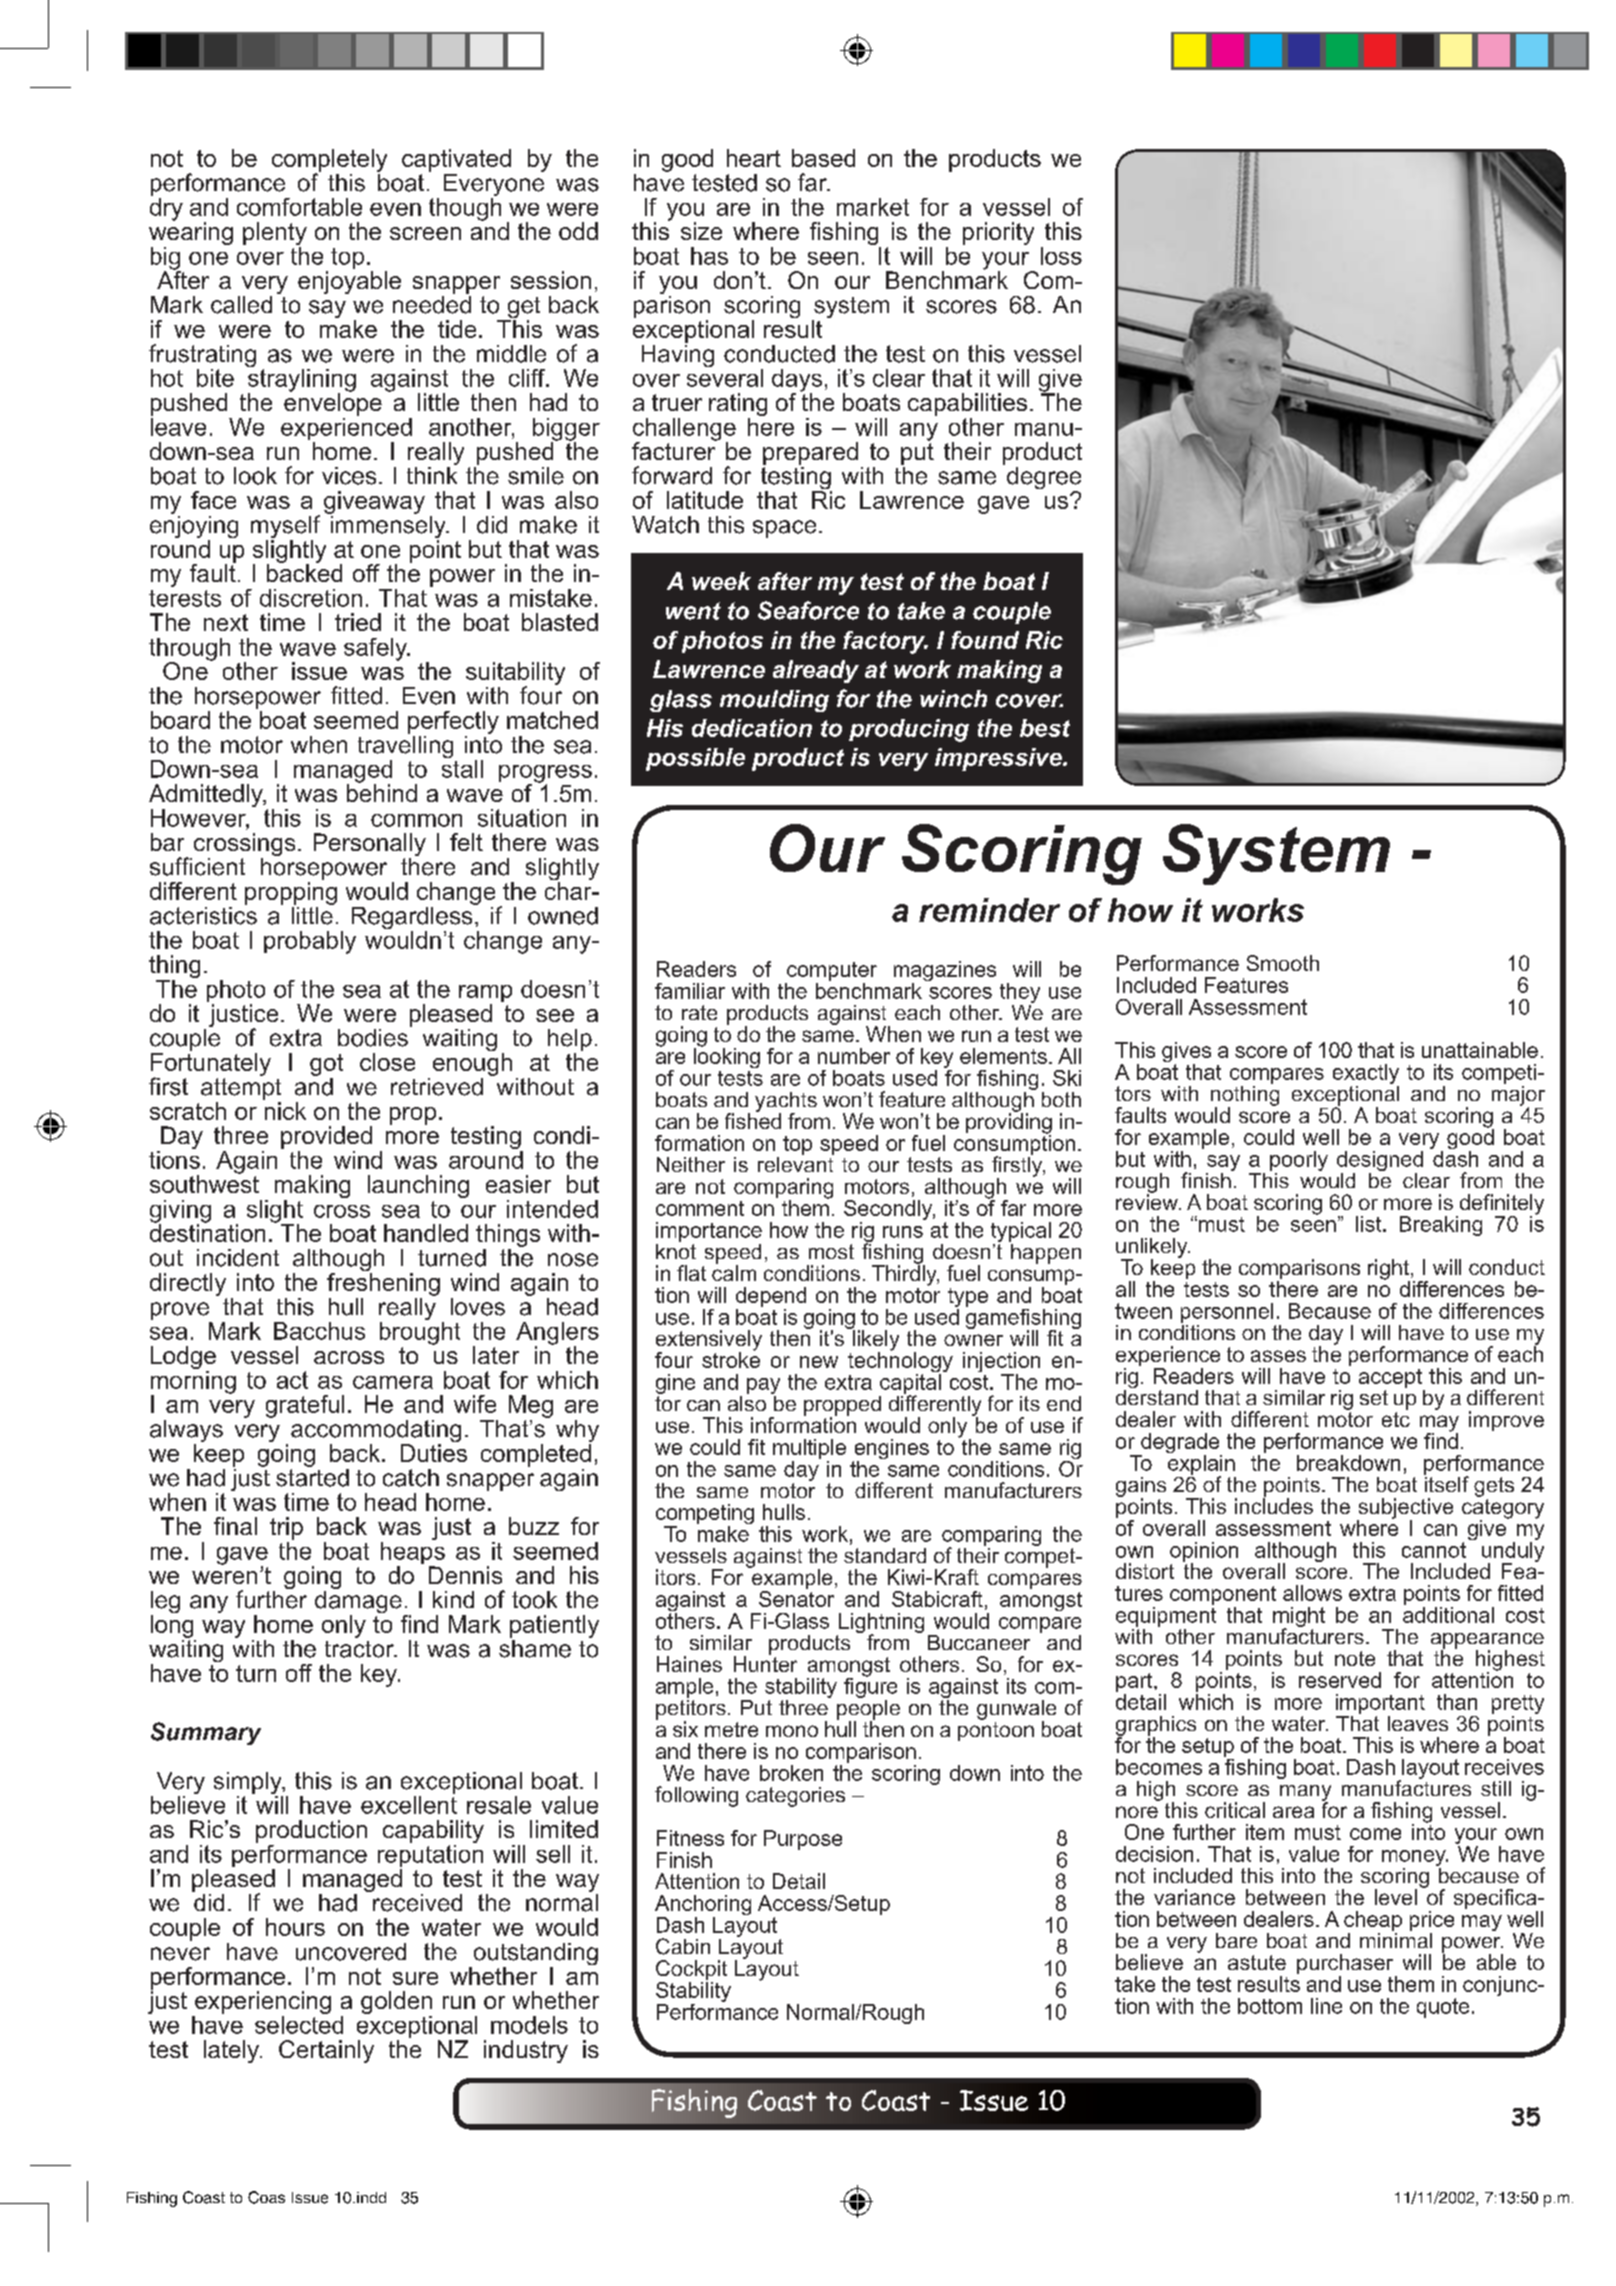 The width and height of the screenshot is (1616, 2286). Describe the element at coordinates (285, 1111) in the screenshot. I see `nick` at that location.
